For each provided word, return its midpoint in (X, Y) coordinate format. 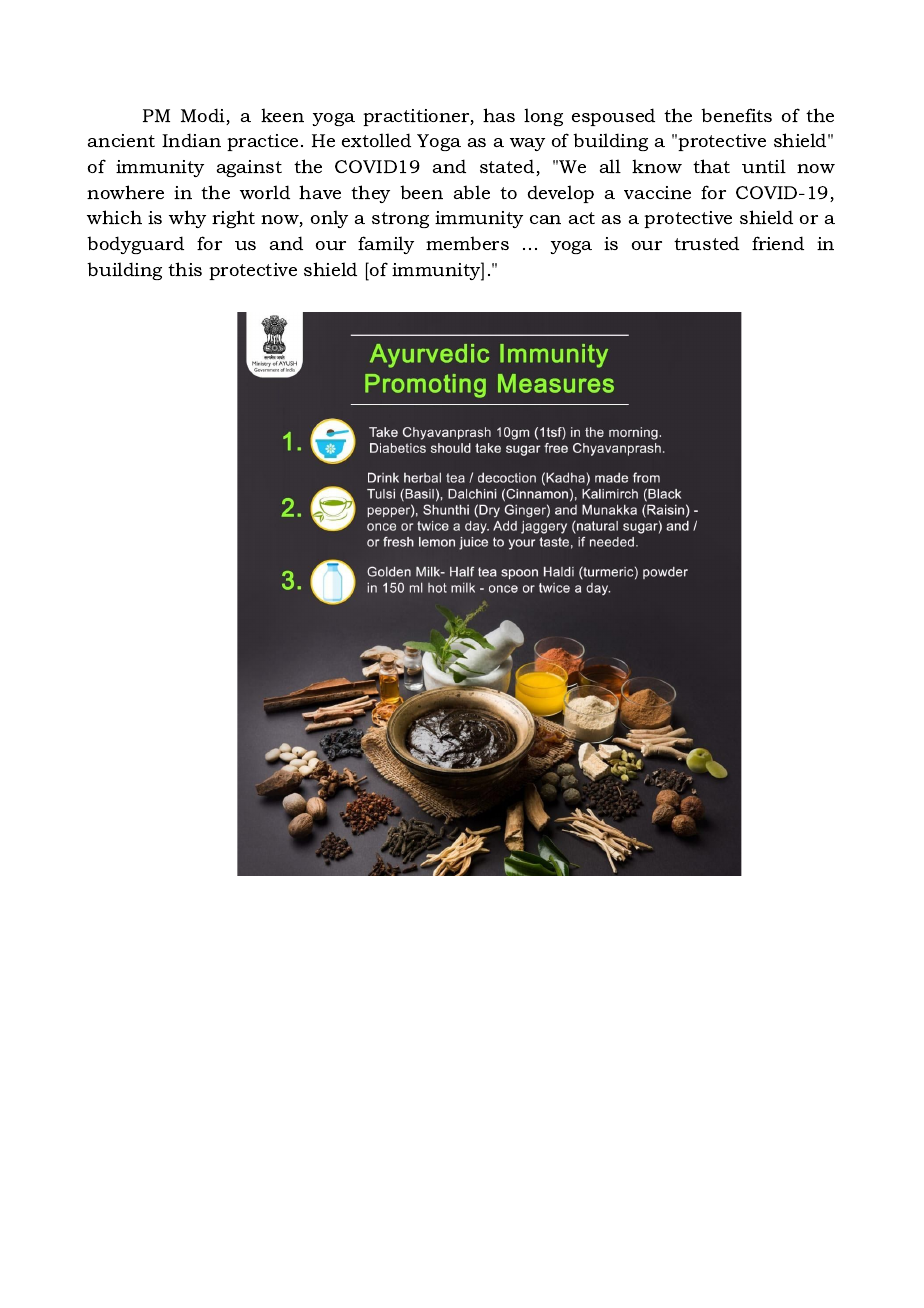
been (421, 192)
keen (282, 115)
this (185, 269)
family (386, 245)
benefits (736, 115)
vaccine (657, 192)
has (499, 115)
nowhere (125, 192)
